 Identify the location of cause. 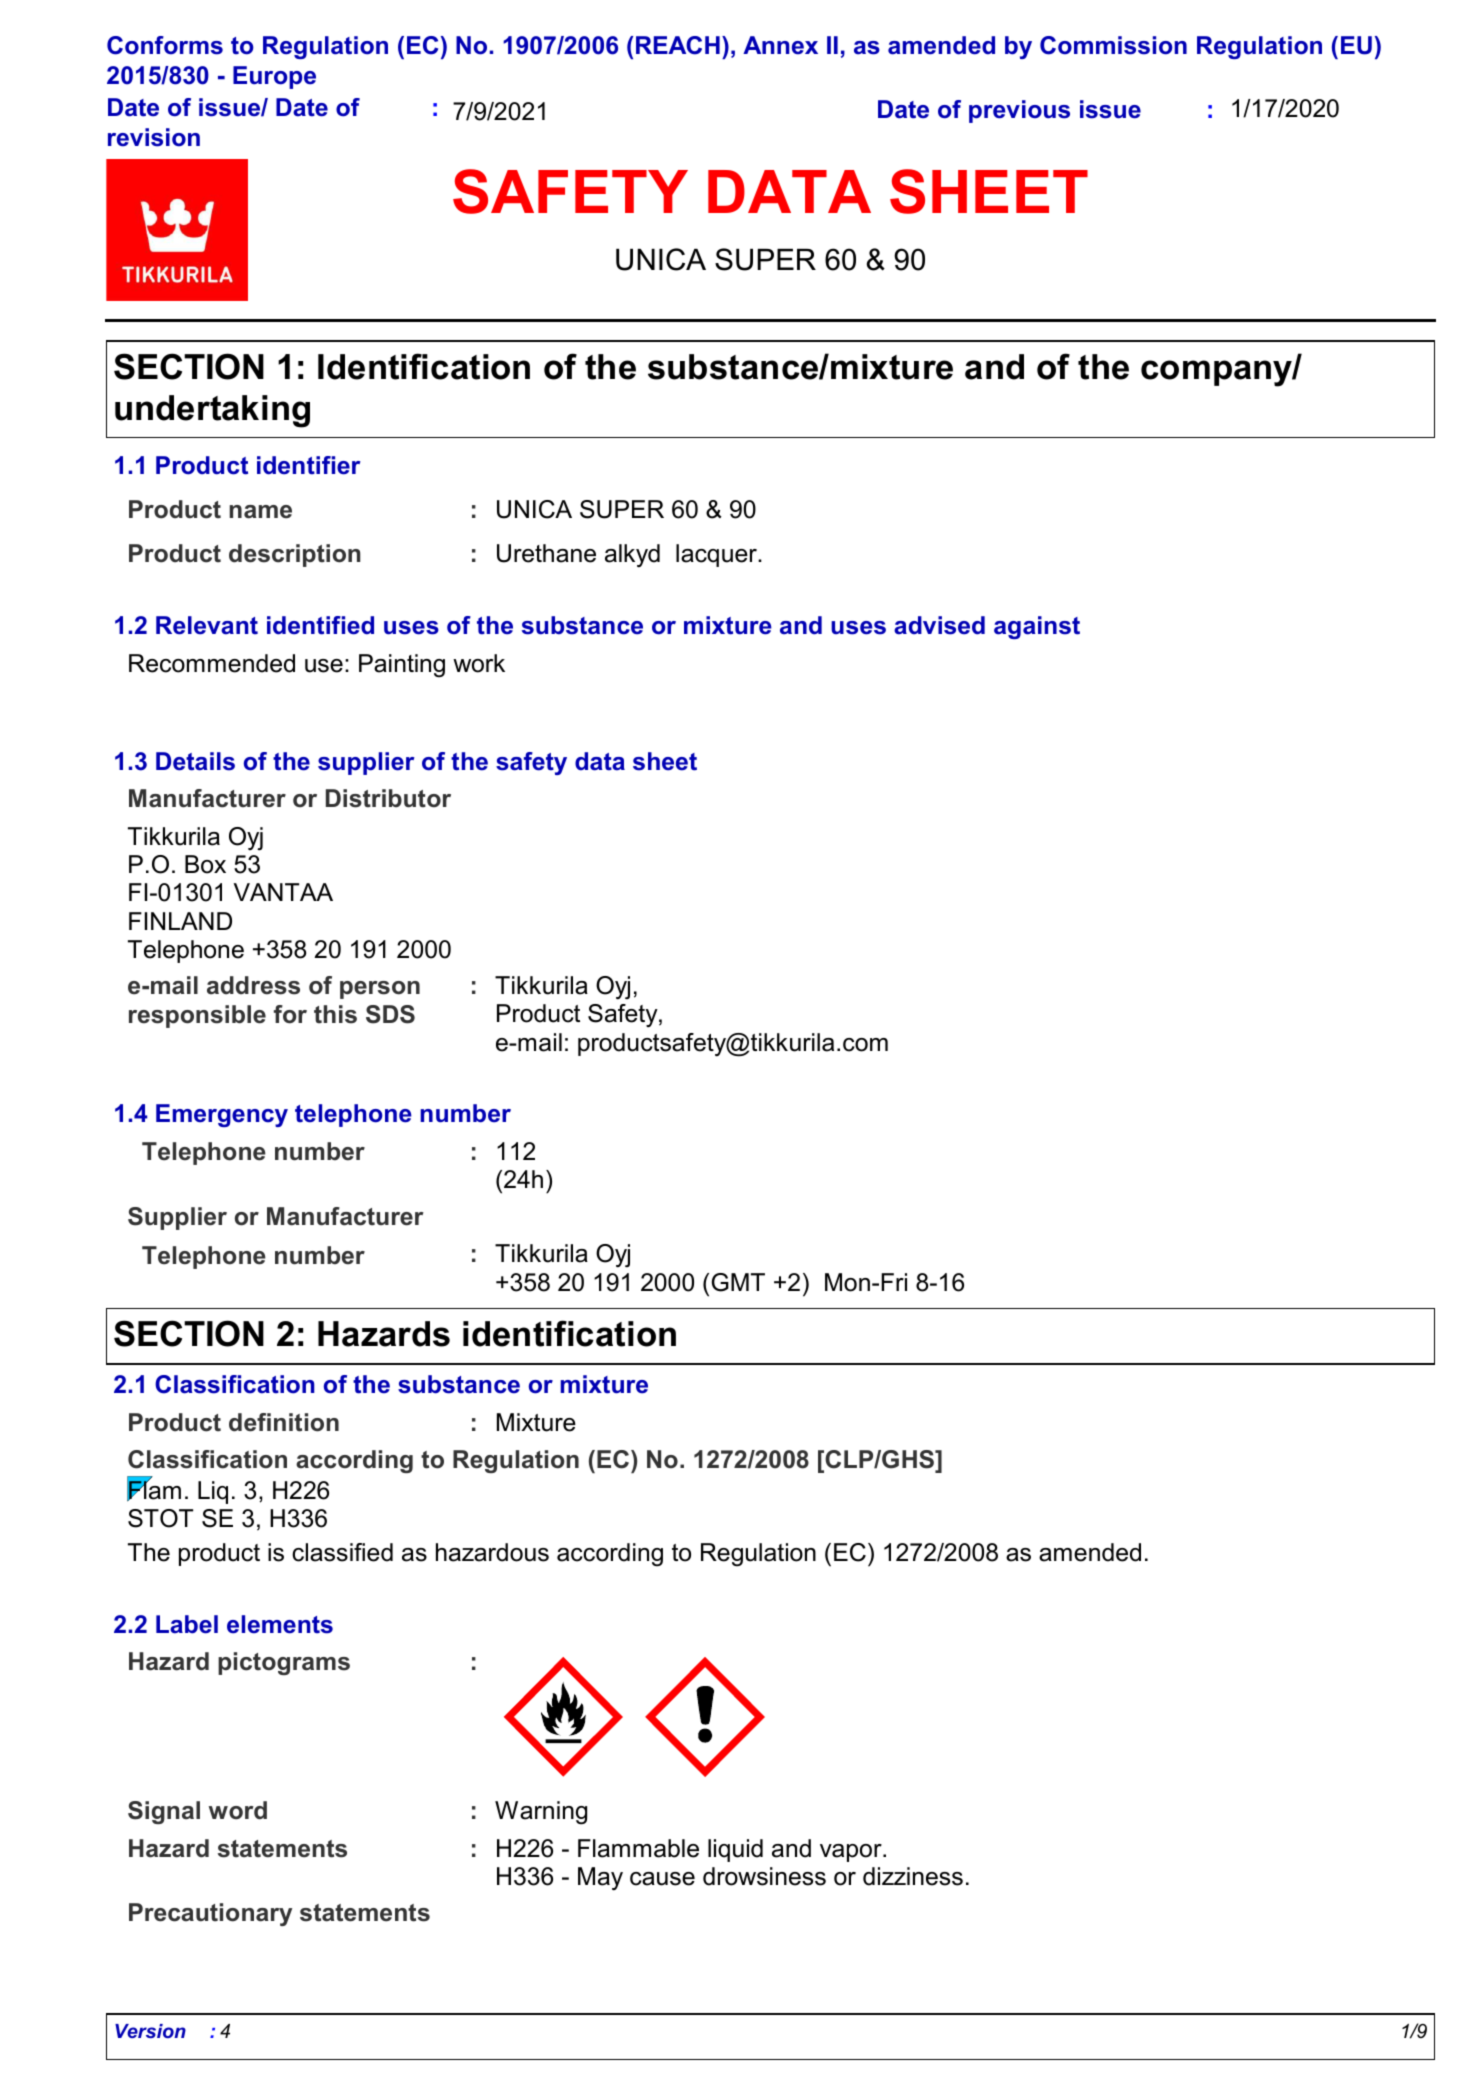
(662, 1879).
